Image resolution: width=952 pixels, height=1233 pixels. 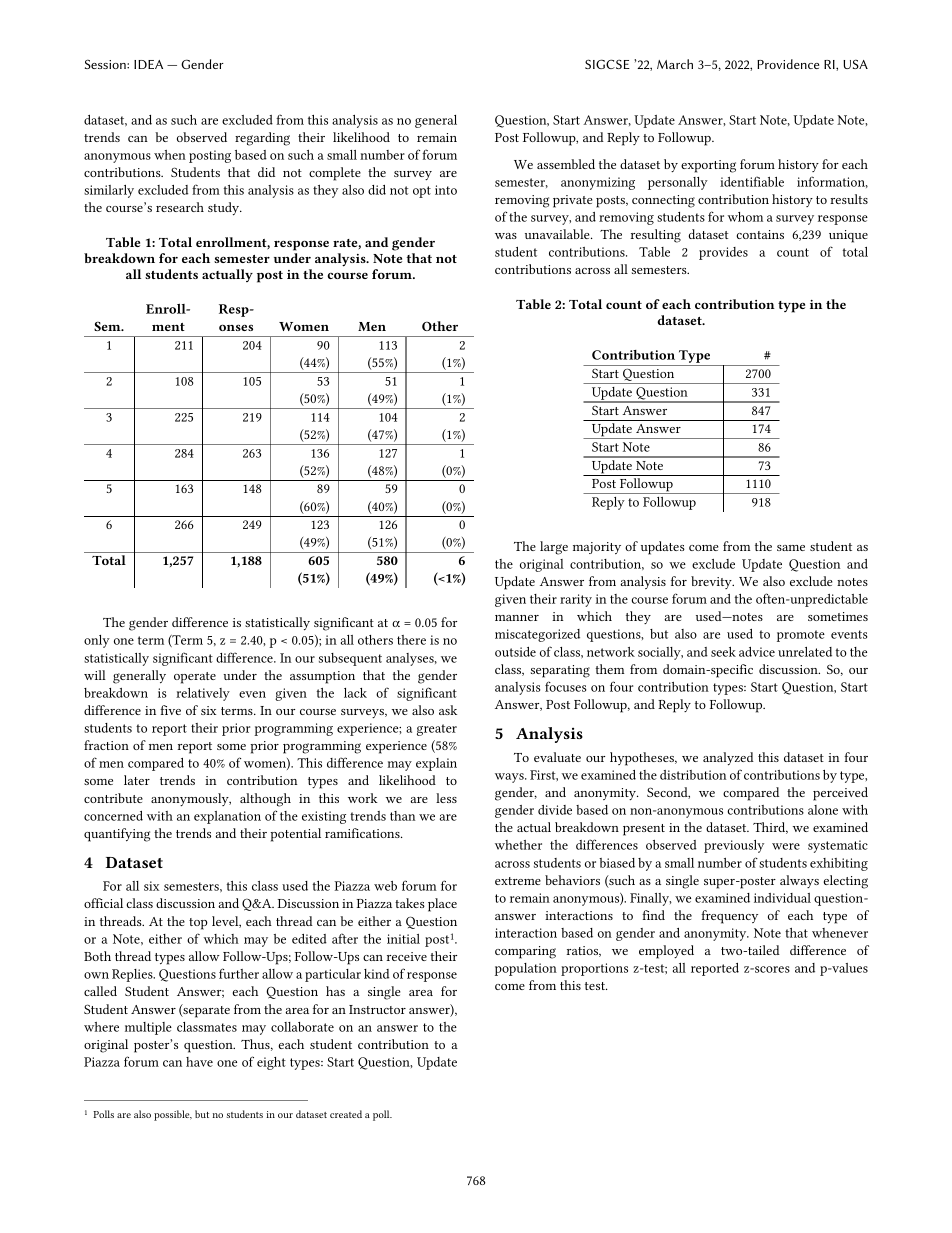 I want to click on brevity, so click(x=712, y=582).
